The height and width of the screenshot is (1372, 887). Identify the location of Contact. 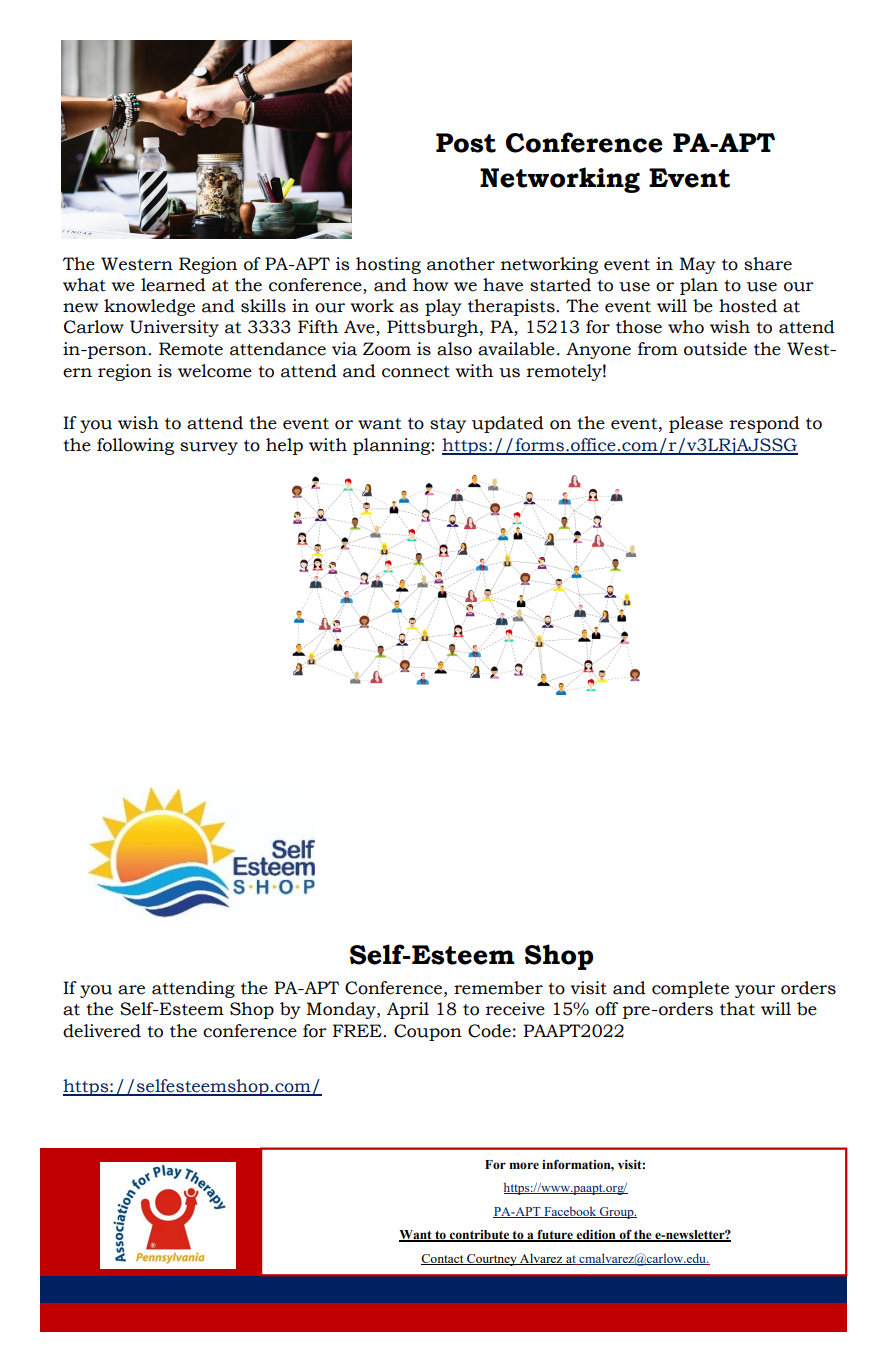
(443, 1259).
